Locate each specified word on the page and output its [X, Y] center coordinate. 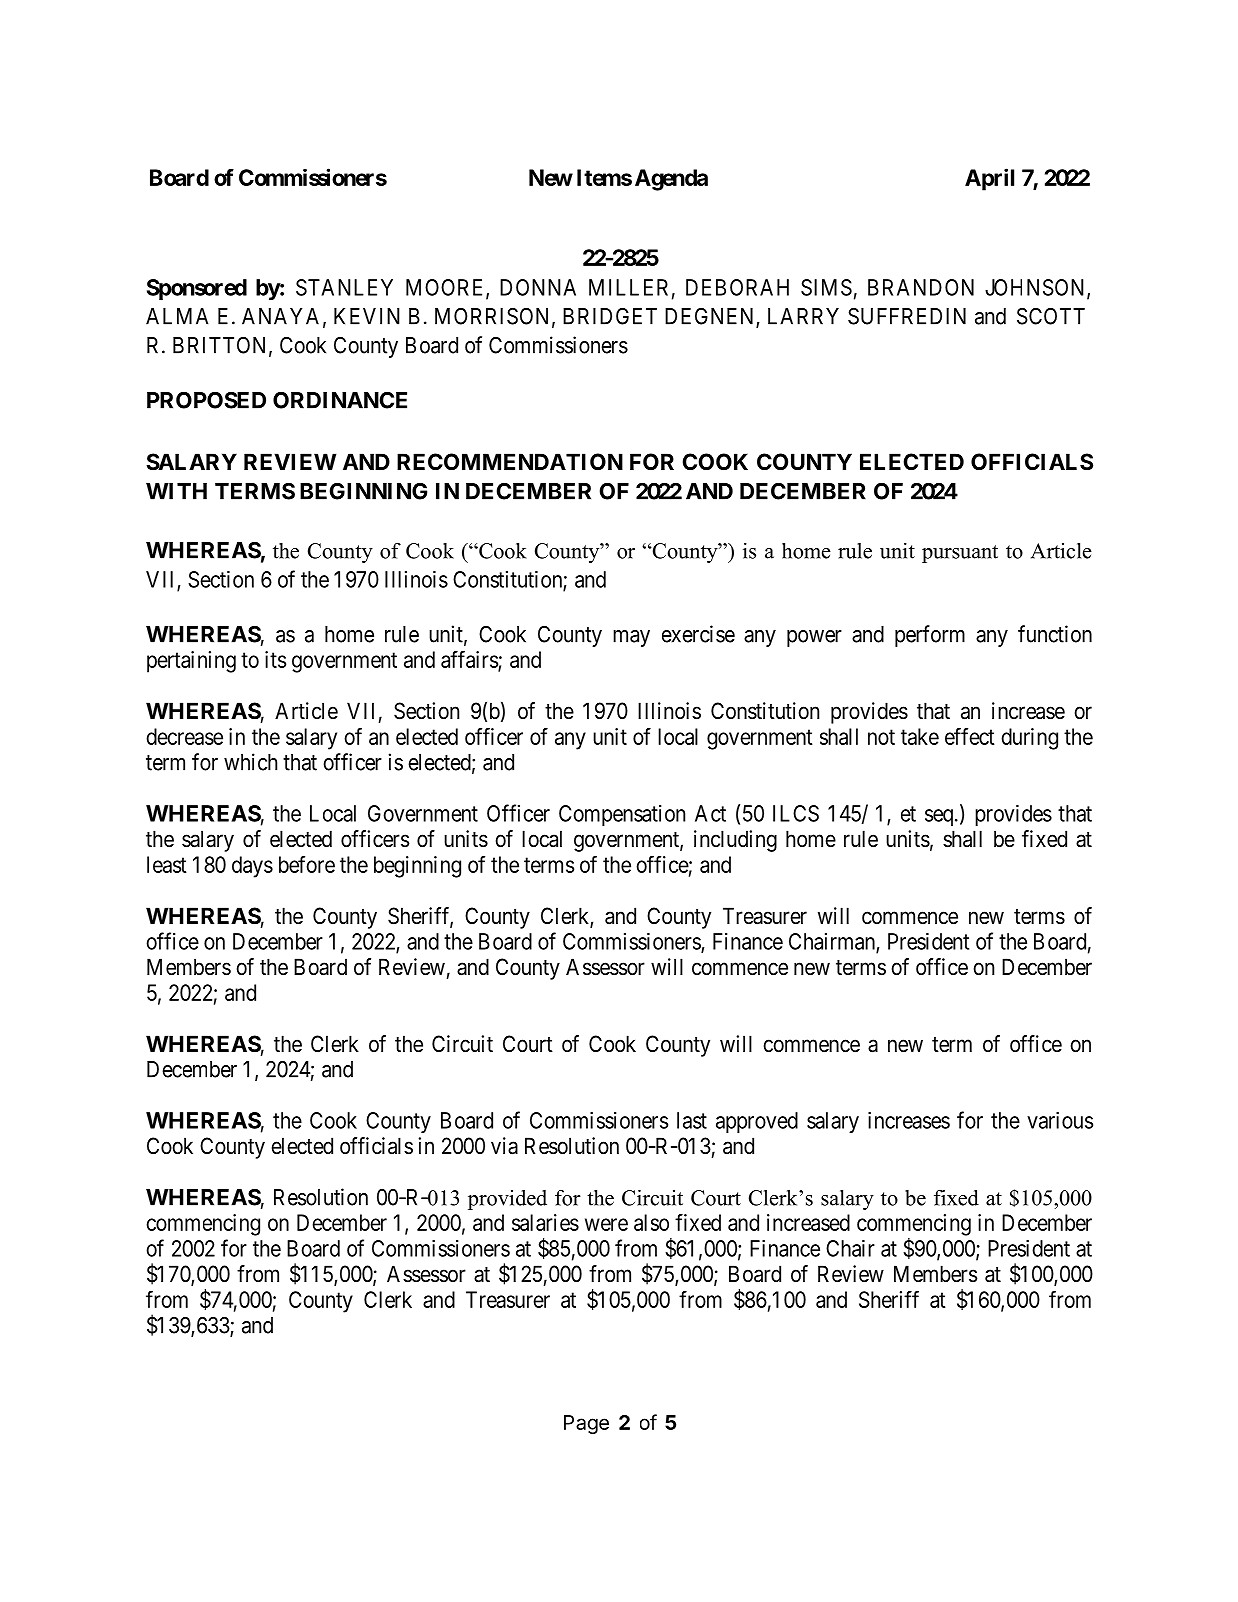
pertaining [191, 662]
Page [586, 1424]
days [252, 867]
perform [930, 636]
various [1060, 1120]
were [606, 1224]
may [631, 638]
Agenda [671, 180]
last [692, 1120]
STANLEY [344, 287]
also [651, 1222]
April [989, 179]
